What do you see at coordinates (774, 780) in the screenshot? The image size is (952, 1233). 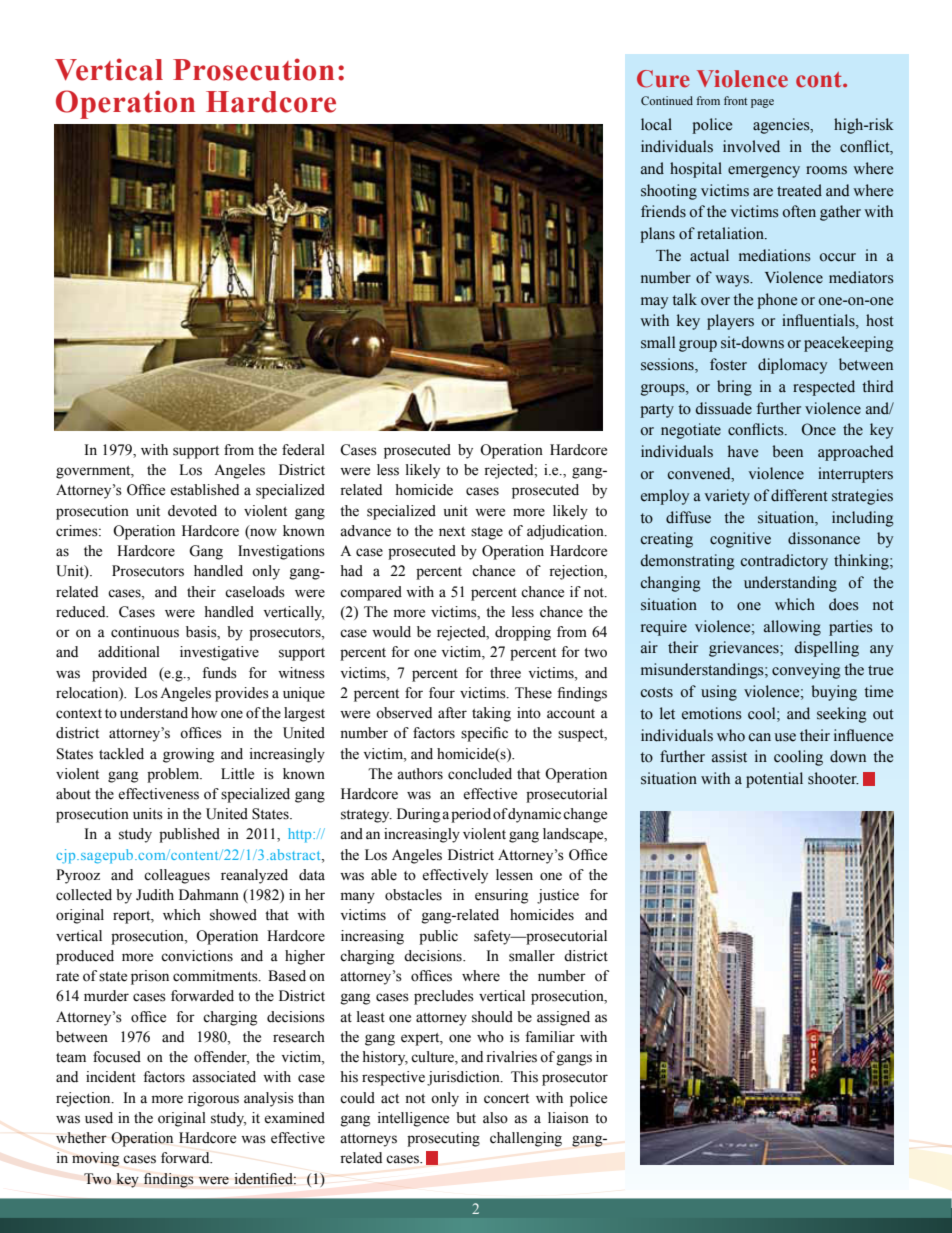 I see `potential` at bounding box center [774, 780].
